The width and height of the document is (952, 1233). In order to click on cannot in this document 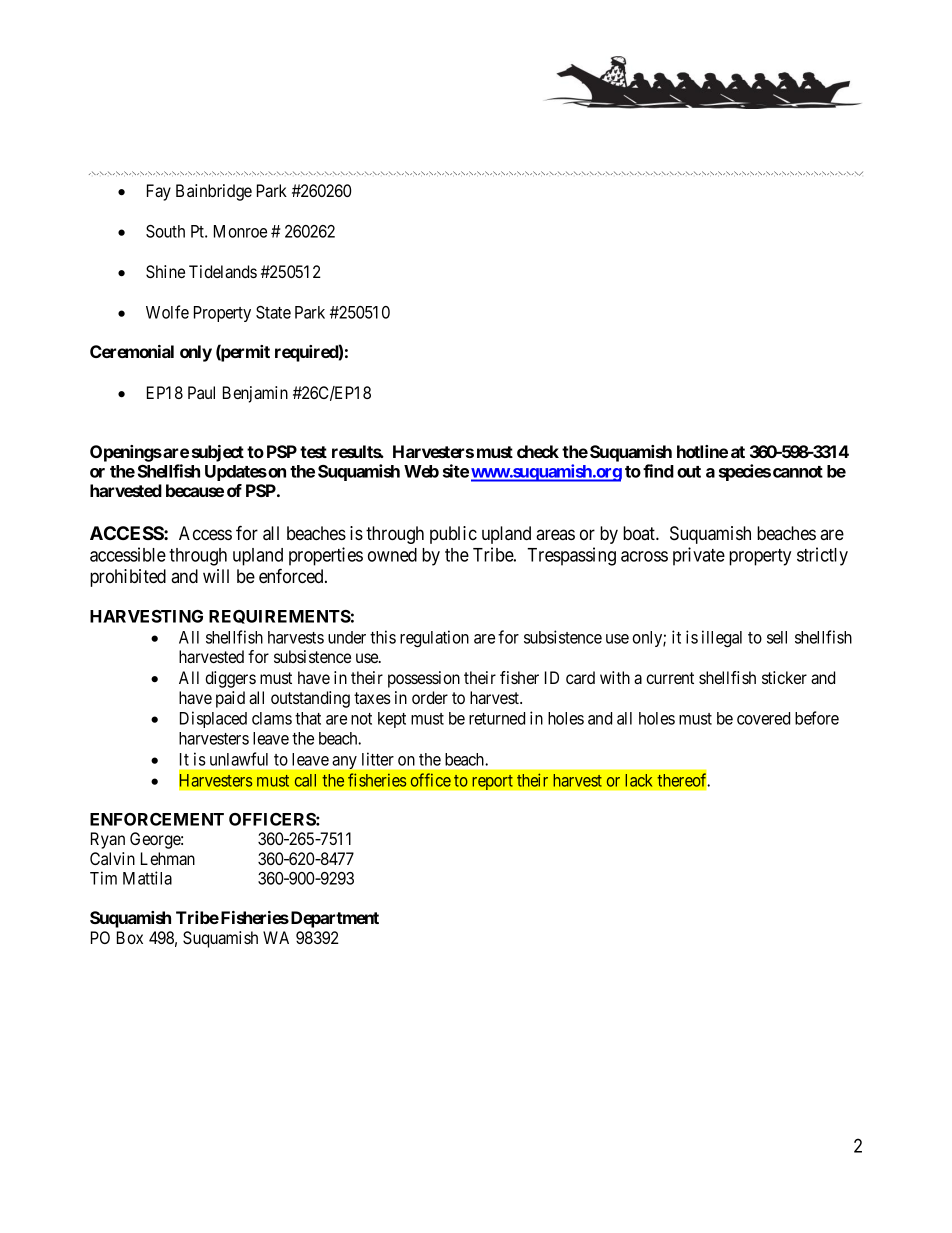, I will do `click(798, 472)`.
